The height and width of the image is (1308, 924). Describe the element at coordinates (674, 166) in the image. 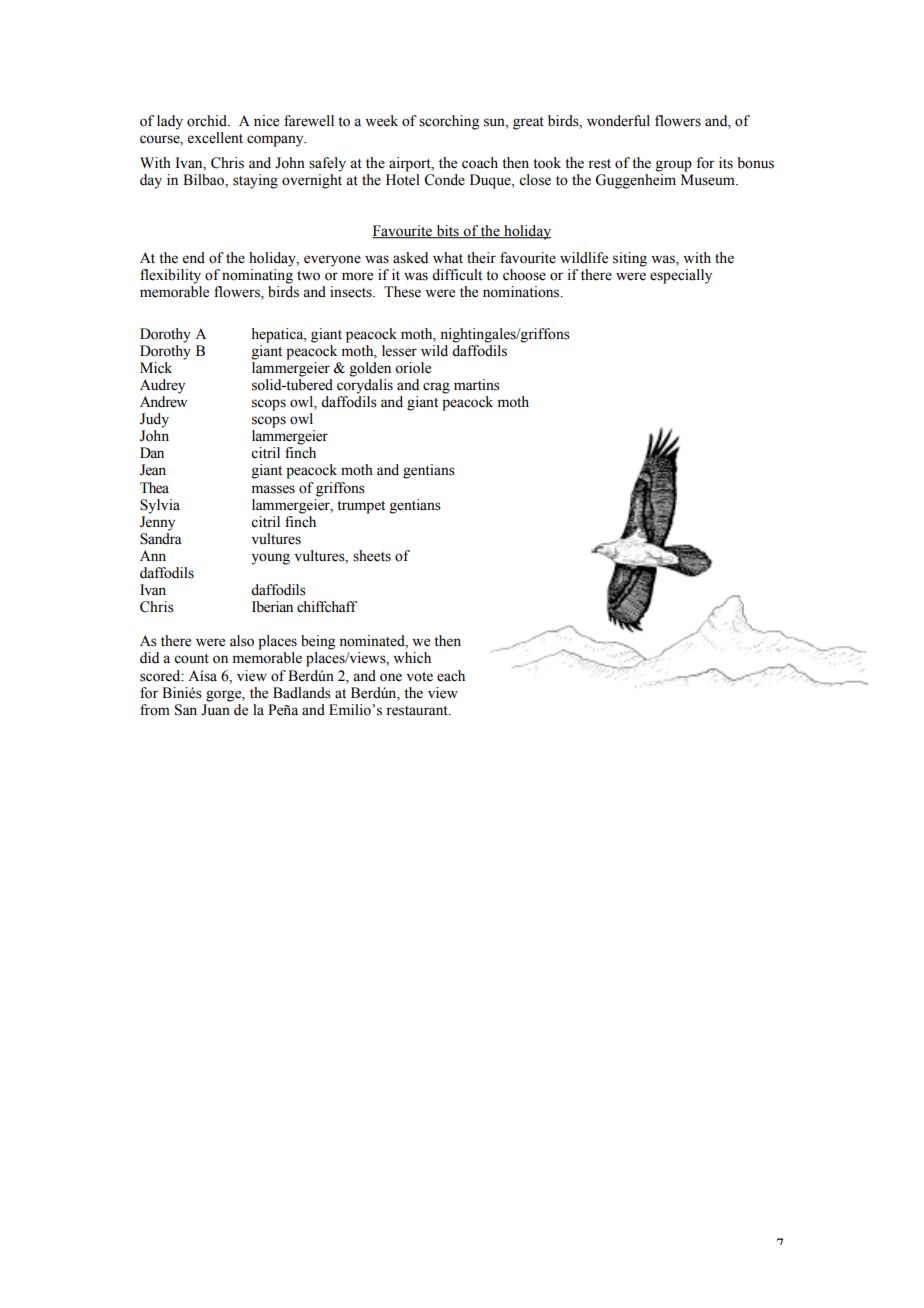

I see `group` at that location.
